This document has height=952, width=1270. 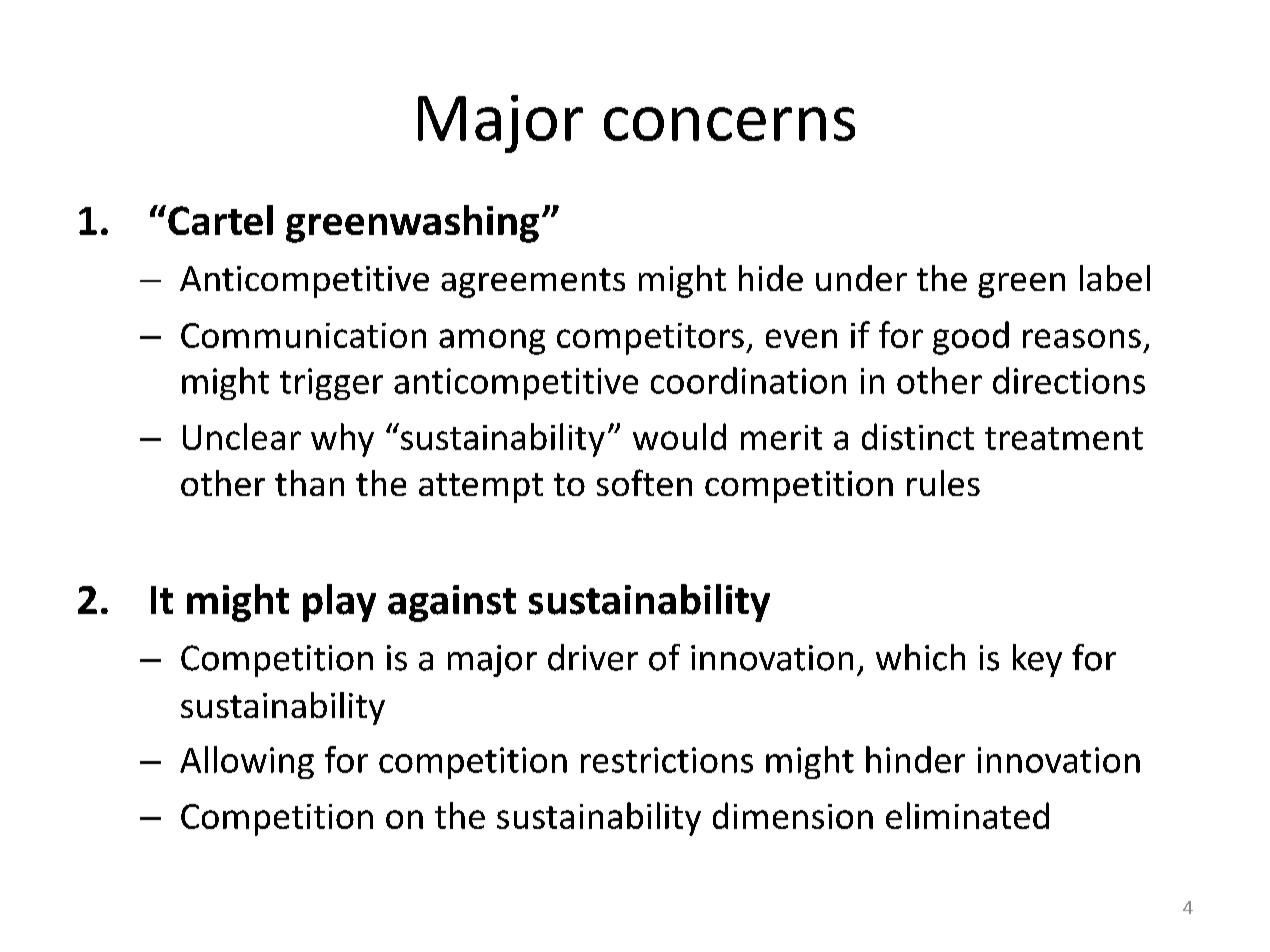 What do you see at coordinates (644, 482) in the document?
I see `soften` at bounding box center [644, 482].
